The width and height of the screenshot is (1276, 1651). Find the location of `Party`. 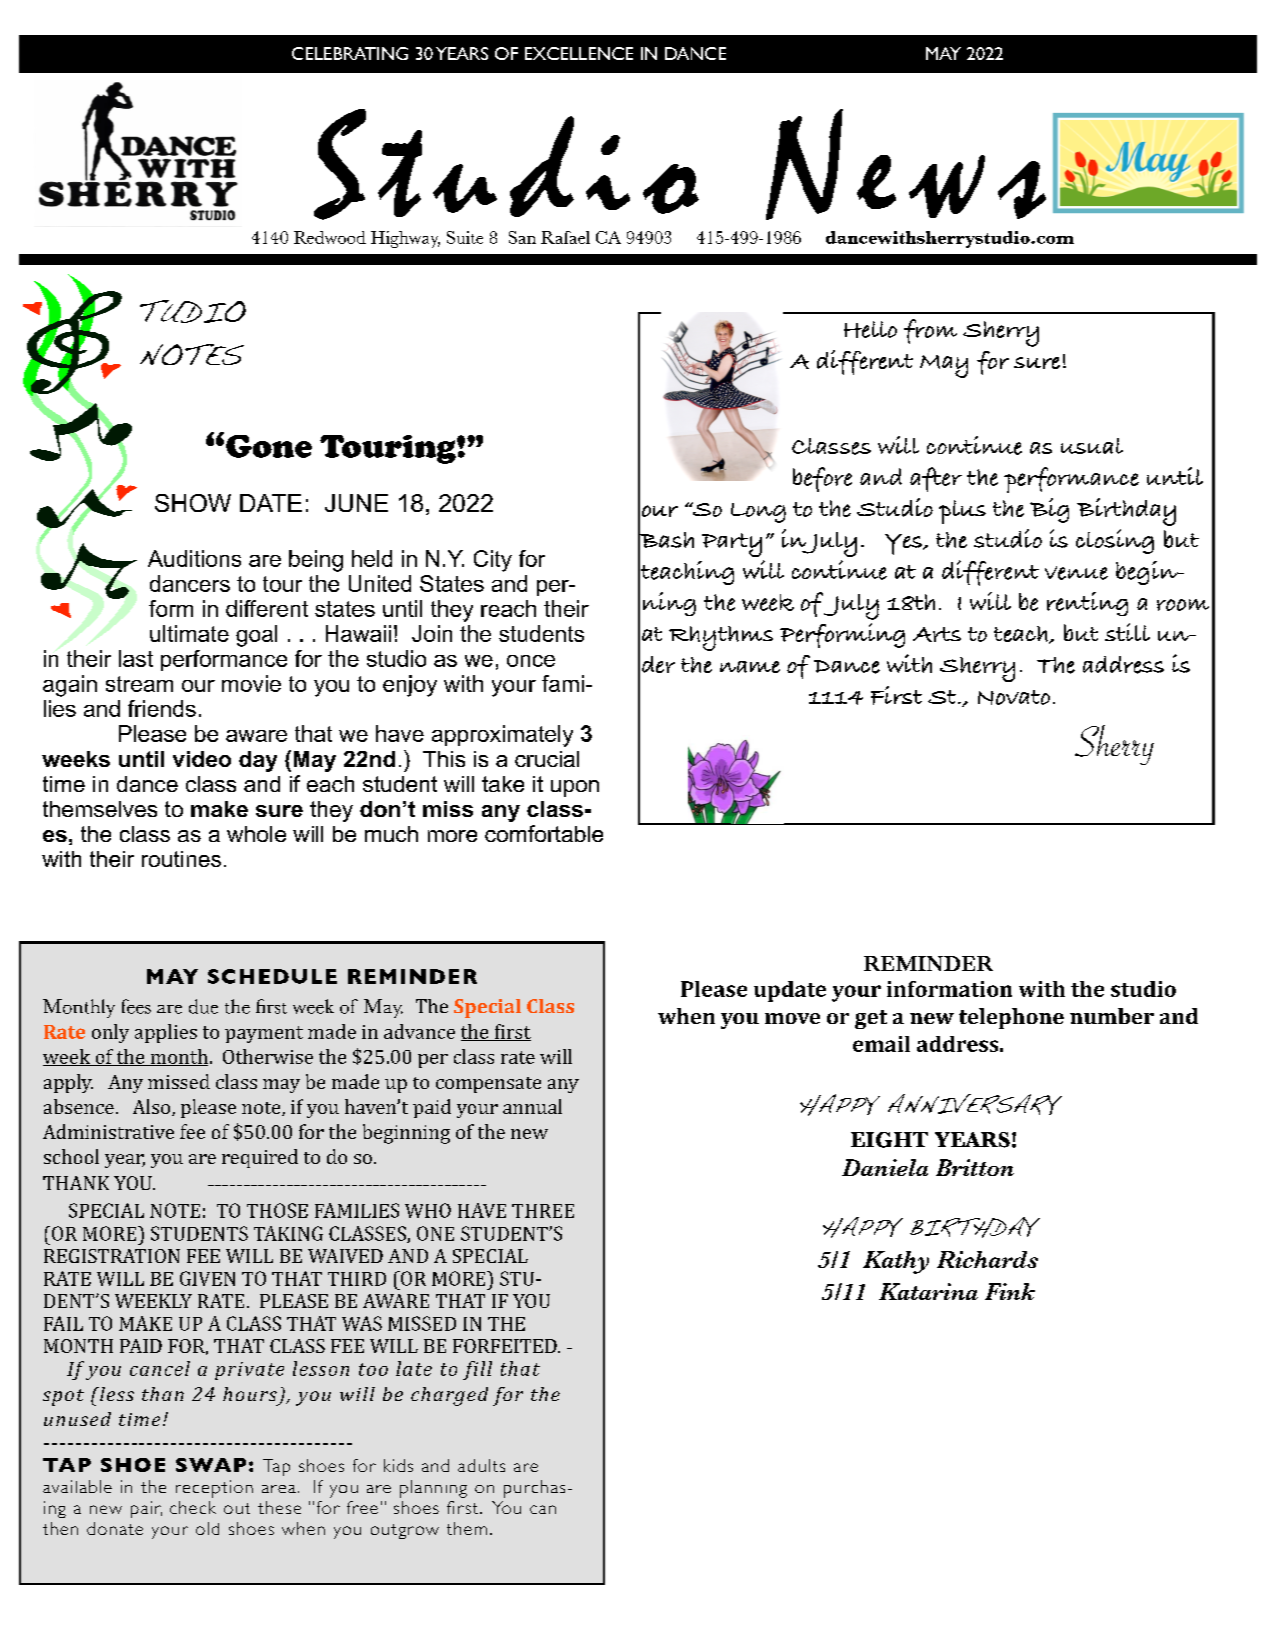

Party is located at coordinates (732, 545).
